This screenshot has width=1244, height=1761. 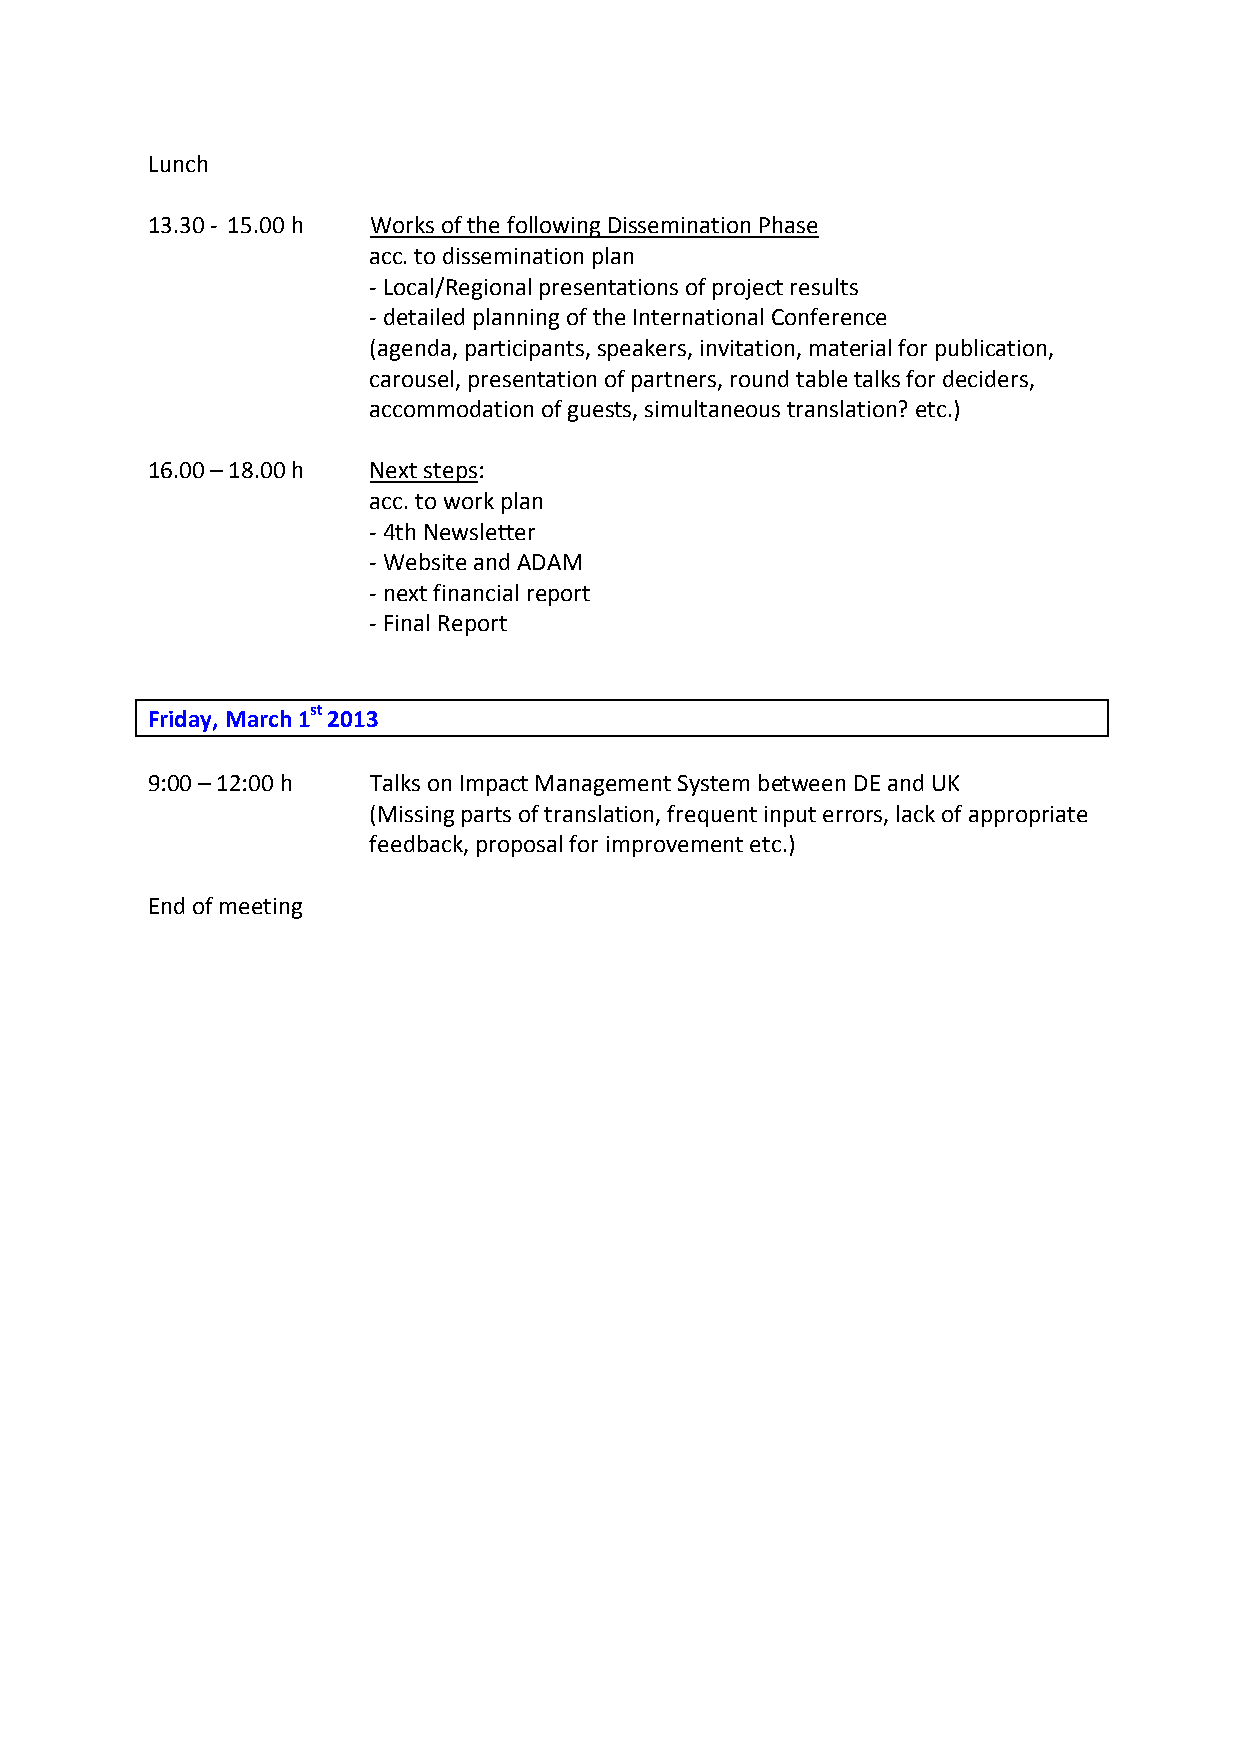 I want to click on results, so click(x=824, y=286).
